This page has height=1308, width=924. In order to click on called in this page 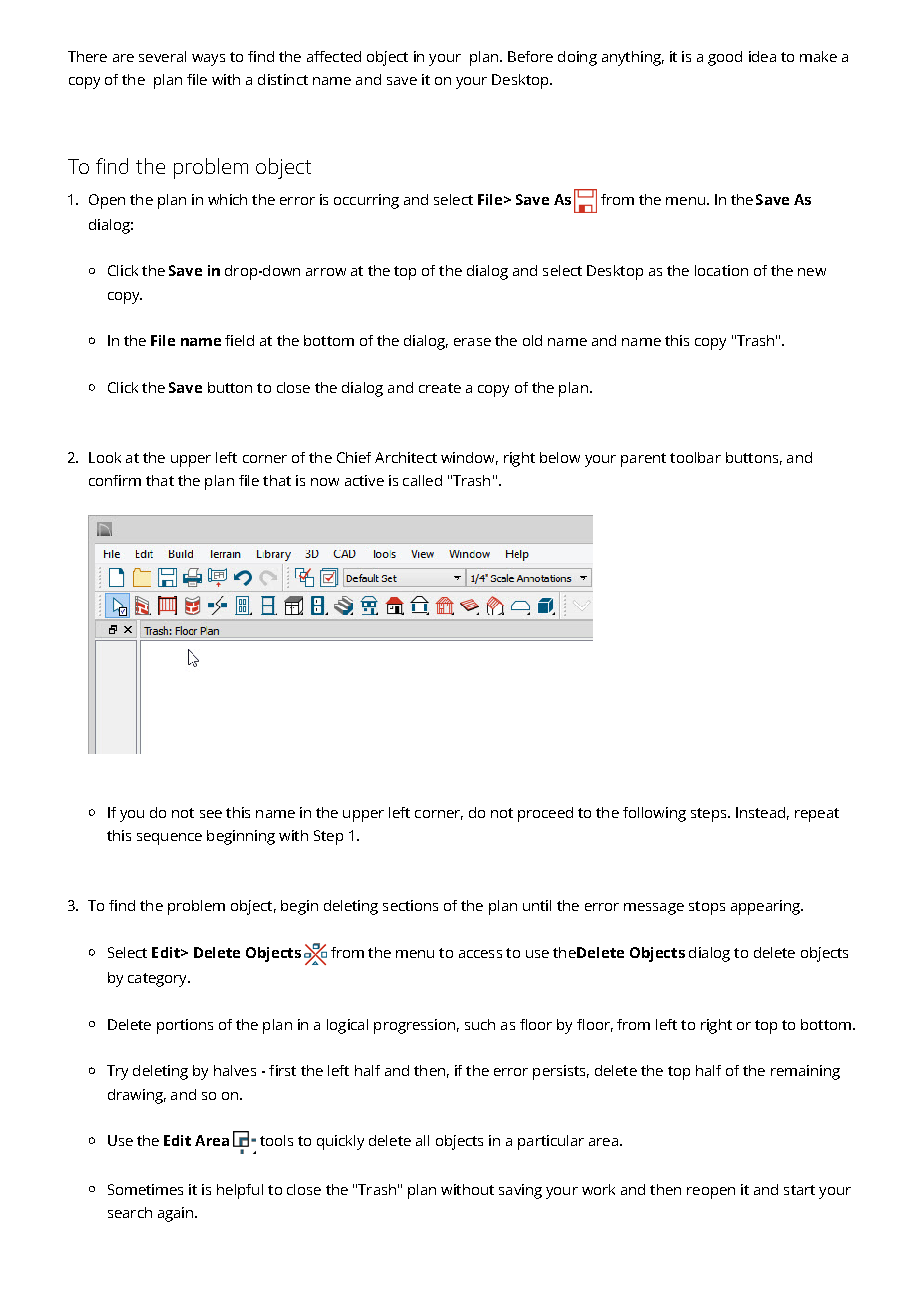, I will do `click(422, 480)`.
